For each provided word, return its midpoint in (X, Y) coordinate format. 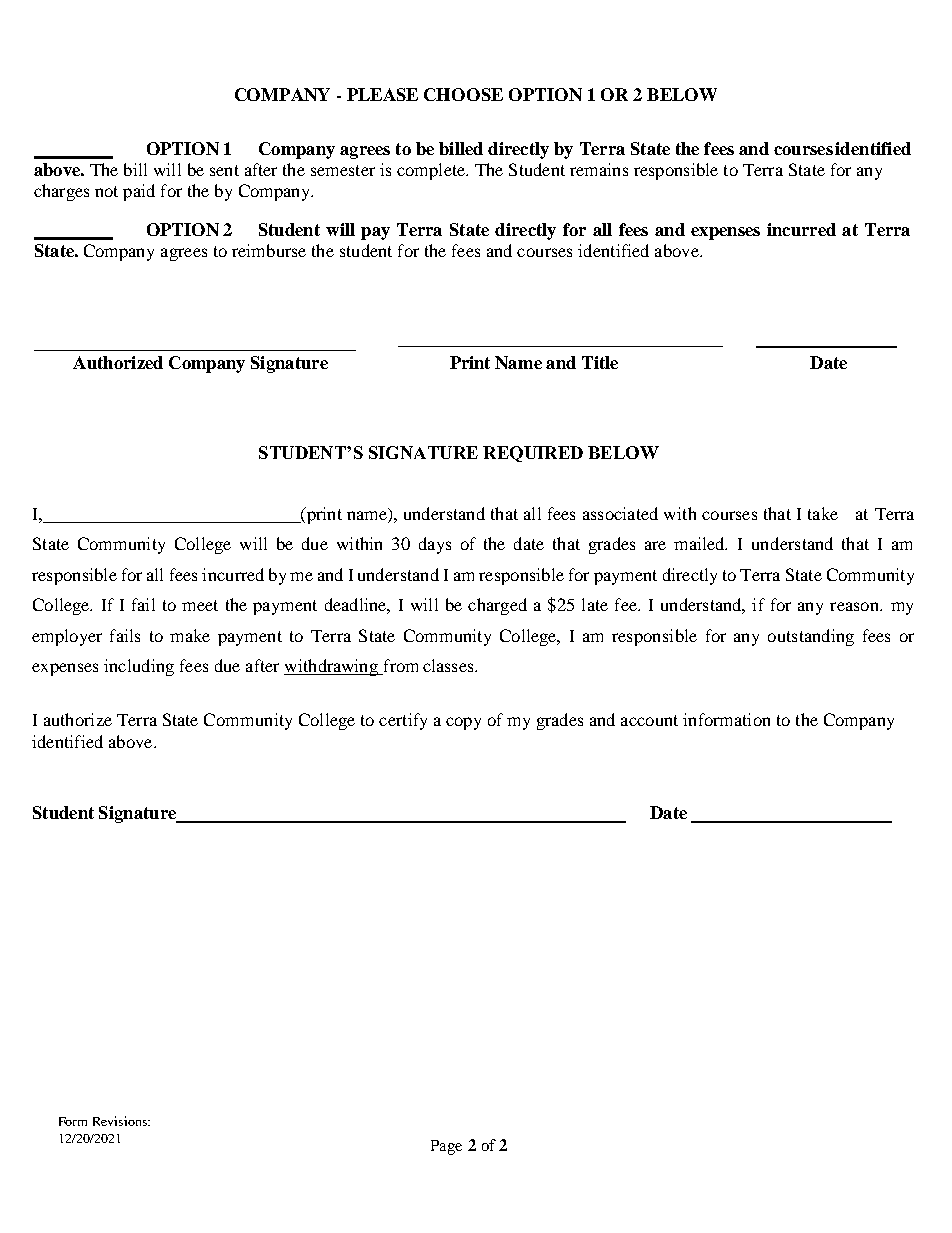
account (649, 720)
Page (446, 1147)
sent (224, 170)
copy (463, 723)
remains (599, 169)
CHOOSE (463, 94)
